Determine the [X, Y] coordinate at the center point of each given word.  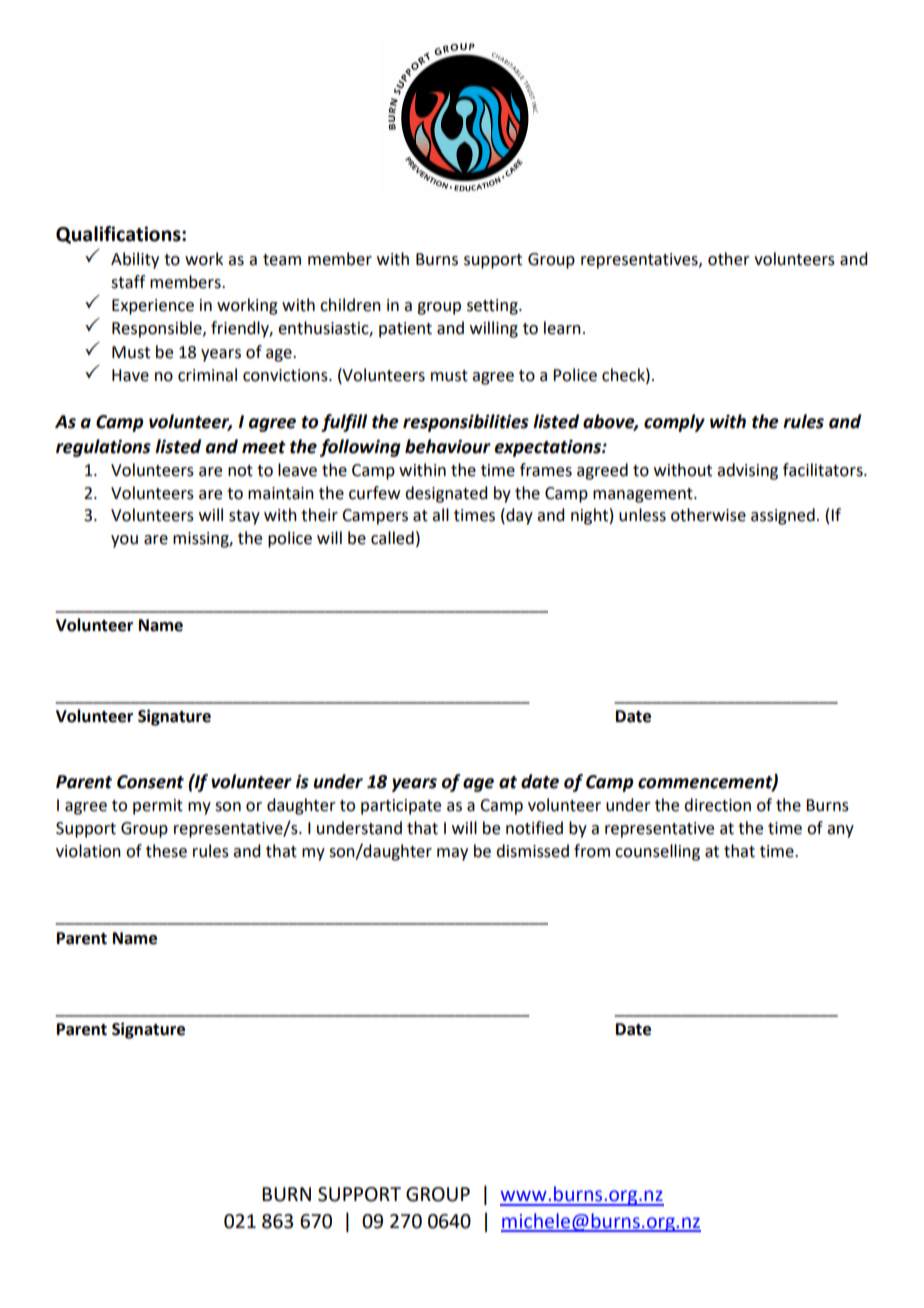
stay [244, 517]
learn [562, 328]
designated [446, 494]
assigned [783, 516]
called [392, 538]
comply [674, 423]
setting [493, 307]
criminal [207, 375]
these [166, 851]
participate [401, 807]
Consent [150, 782]
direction [717, 805]
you [124, 541]
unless [642, 515]
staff [128, 282]
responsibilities [466, 423]
